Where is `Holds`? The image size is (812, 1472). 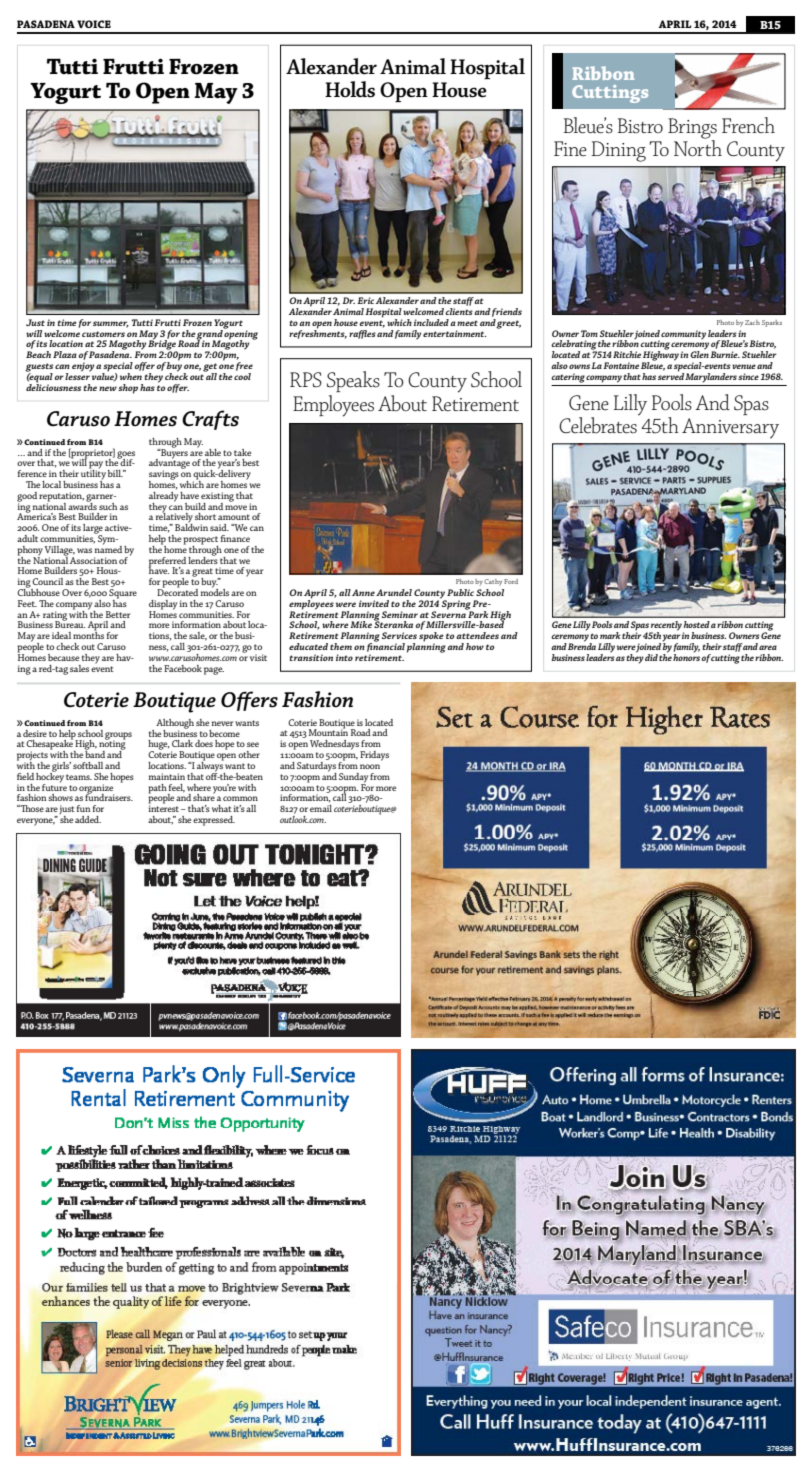 Holds is located at coordinates (350, 89).
